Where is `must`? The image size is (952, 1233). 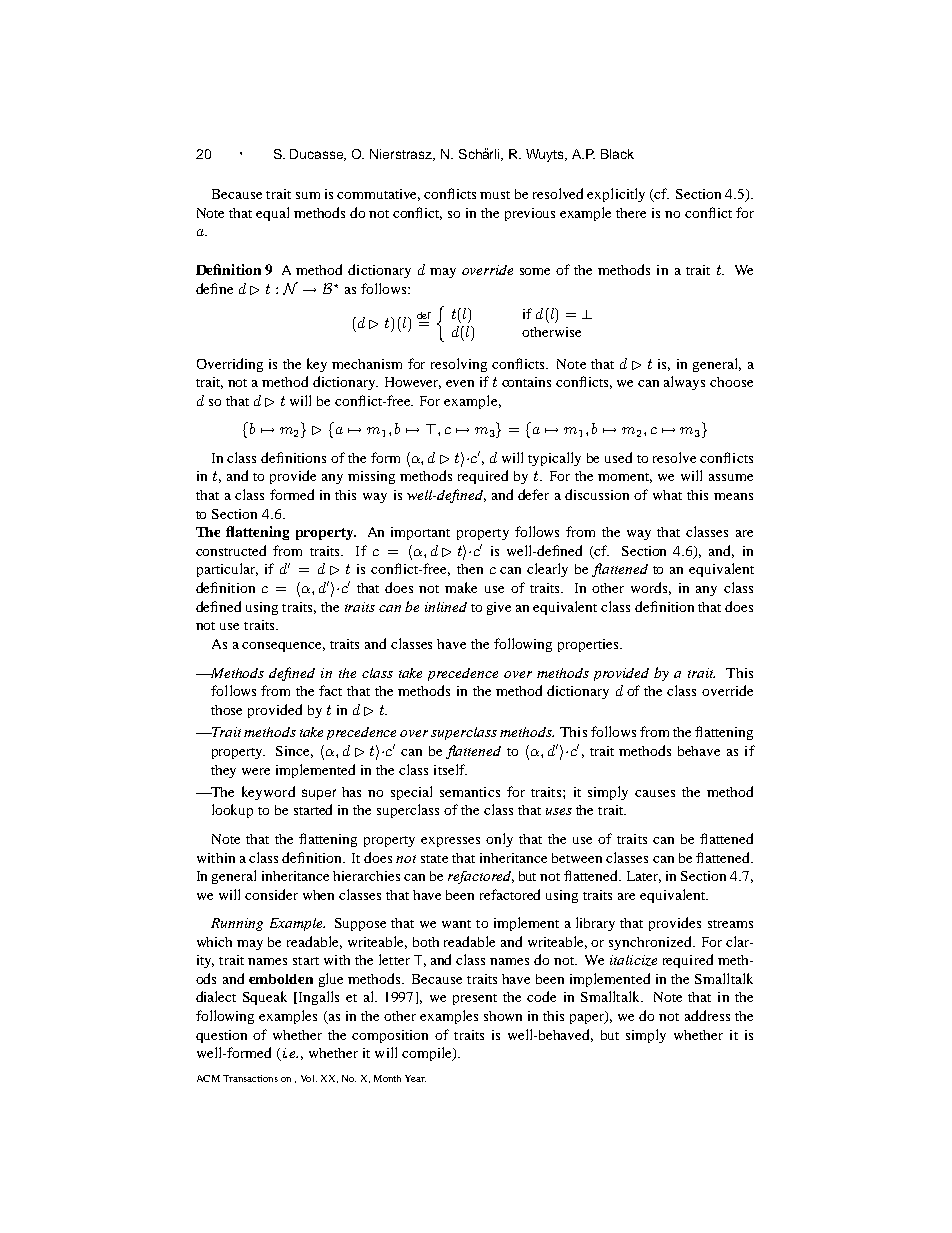 must is located at coordinates (495, 195).
